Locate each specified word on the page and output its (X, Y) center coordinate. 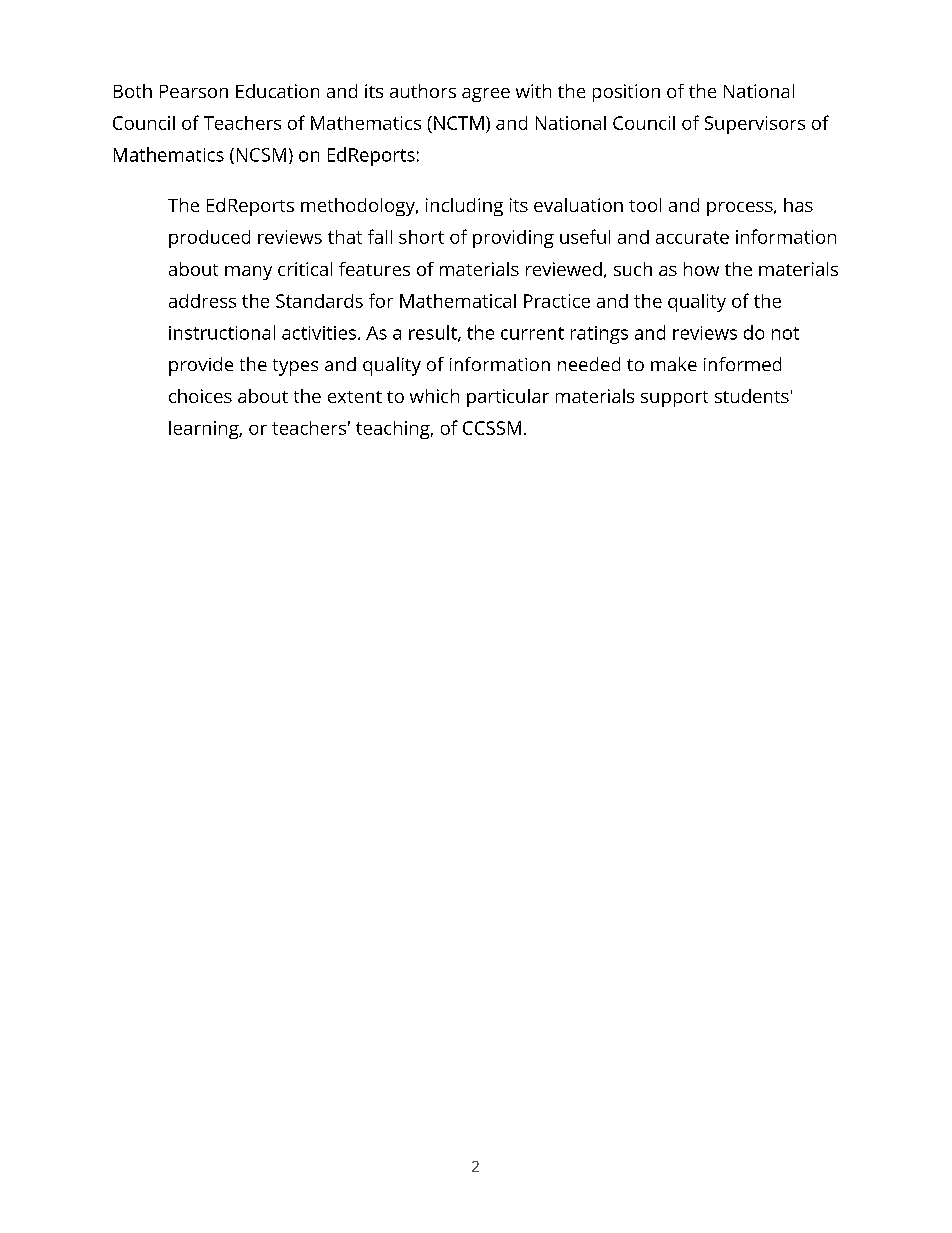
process (741, 209)
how (701, 269)
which (434, 396)
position (626, 93)
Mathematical (458, 301)
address (202, 301)
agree (486, 95)
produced (209, 239)
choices (200, 396)
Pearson (194, 91)
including (464, 207)
